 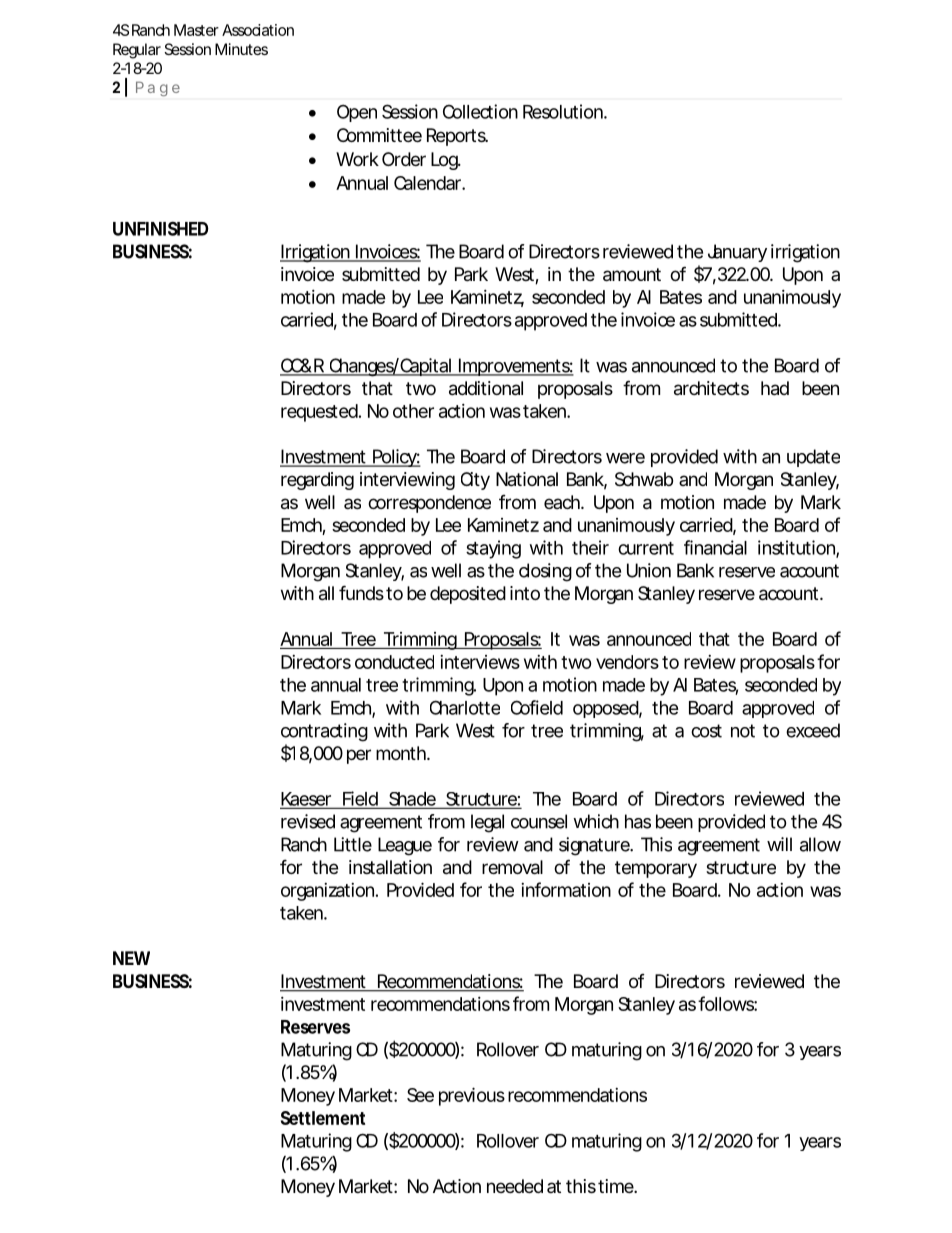 I want to click on Resolution, so click(x=564, y=111).
